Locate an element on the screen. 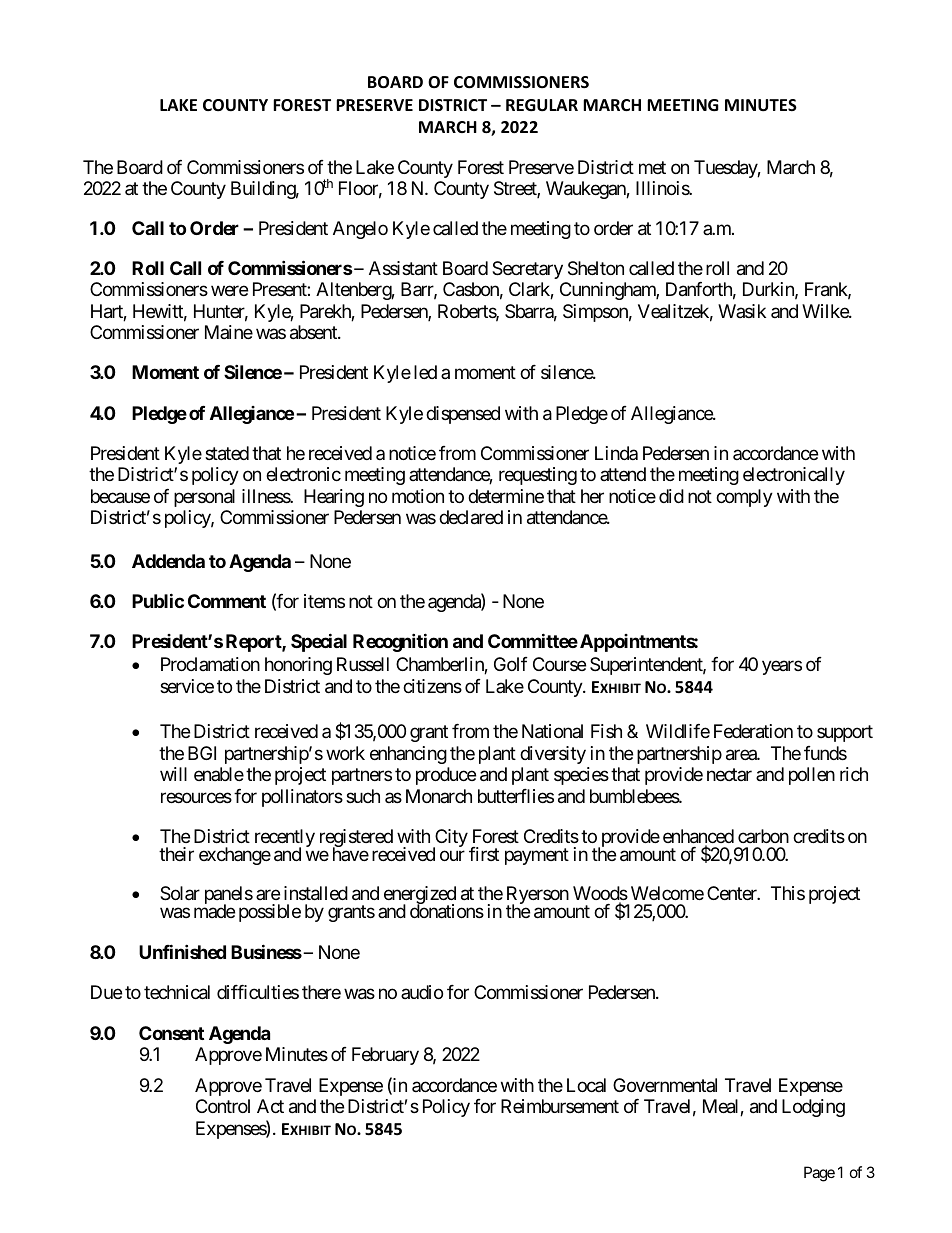 The width and height of the screenshot is (952, 1233). met is located at coordinates (652, 167).
